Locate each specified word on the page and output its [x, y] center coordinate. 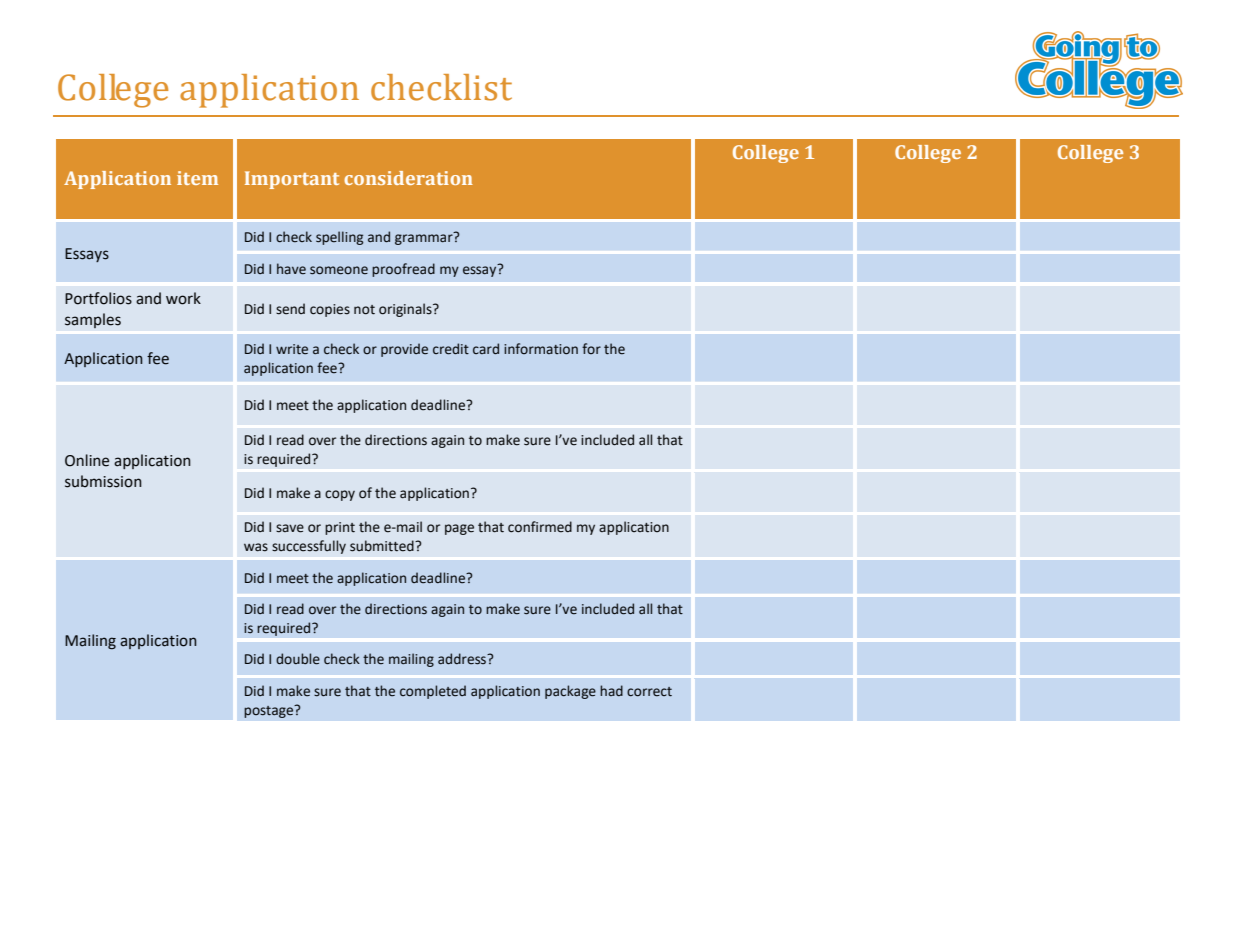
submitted [383, 546]
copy [340, 495]
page [459, 529]
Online [87, 460]
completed [433, 692]
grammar [425, 238]
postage [270, 711]
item [197, 178]
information [541, 349]
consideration [408, 178]
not [364, 310]
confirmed [540, 527]
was [256, 547]
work [183, 298]
